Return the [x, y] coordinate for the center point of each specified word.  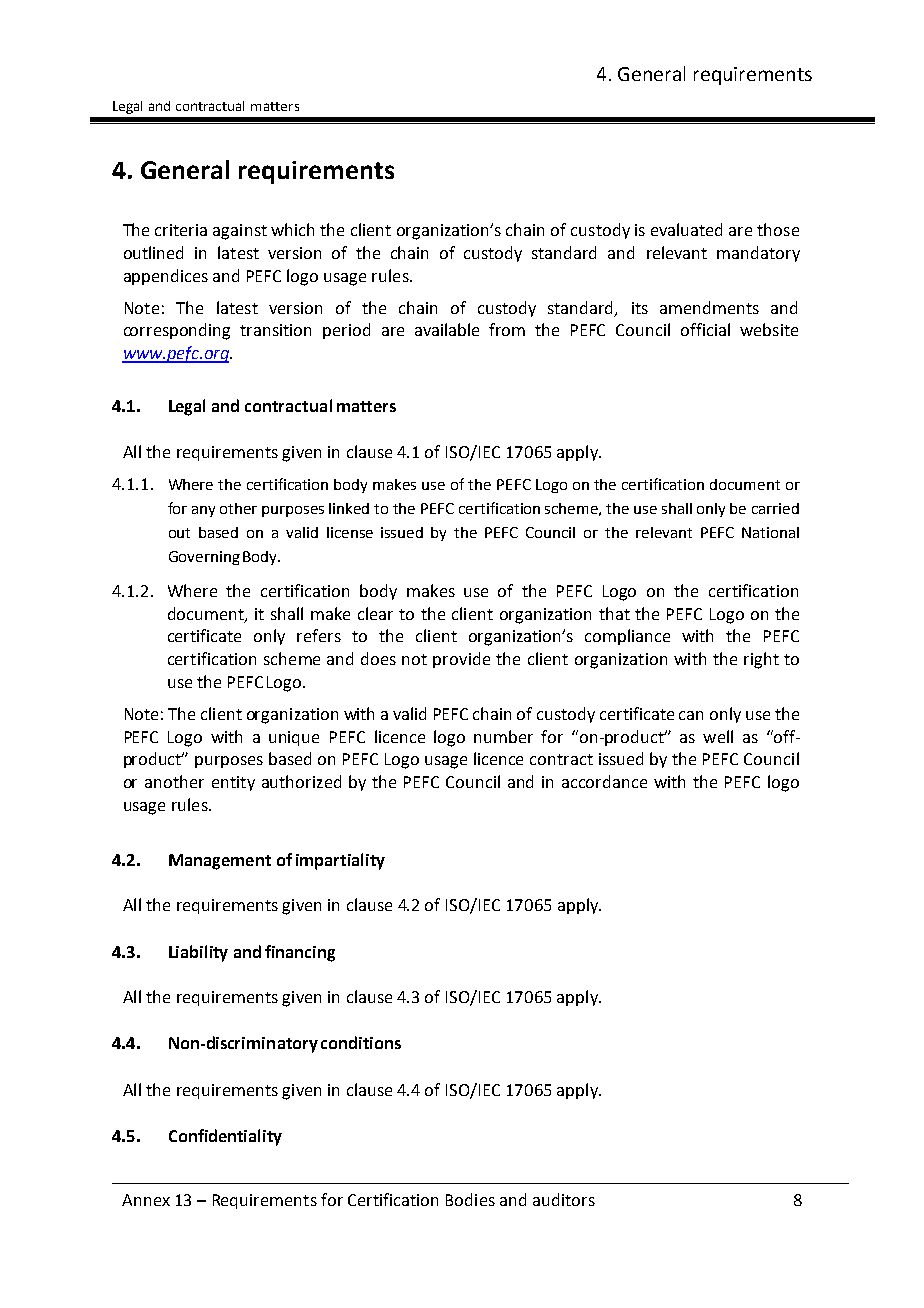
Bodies [470, 1199]
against [240, 232]
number [503, 736]
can [691, 715]
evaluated [686, 229]
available [447, 329]
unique [294, 738]
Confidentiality [225, 1137]
